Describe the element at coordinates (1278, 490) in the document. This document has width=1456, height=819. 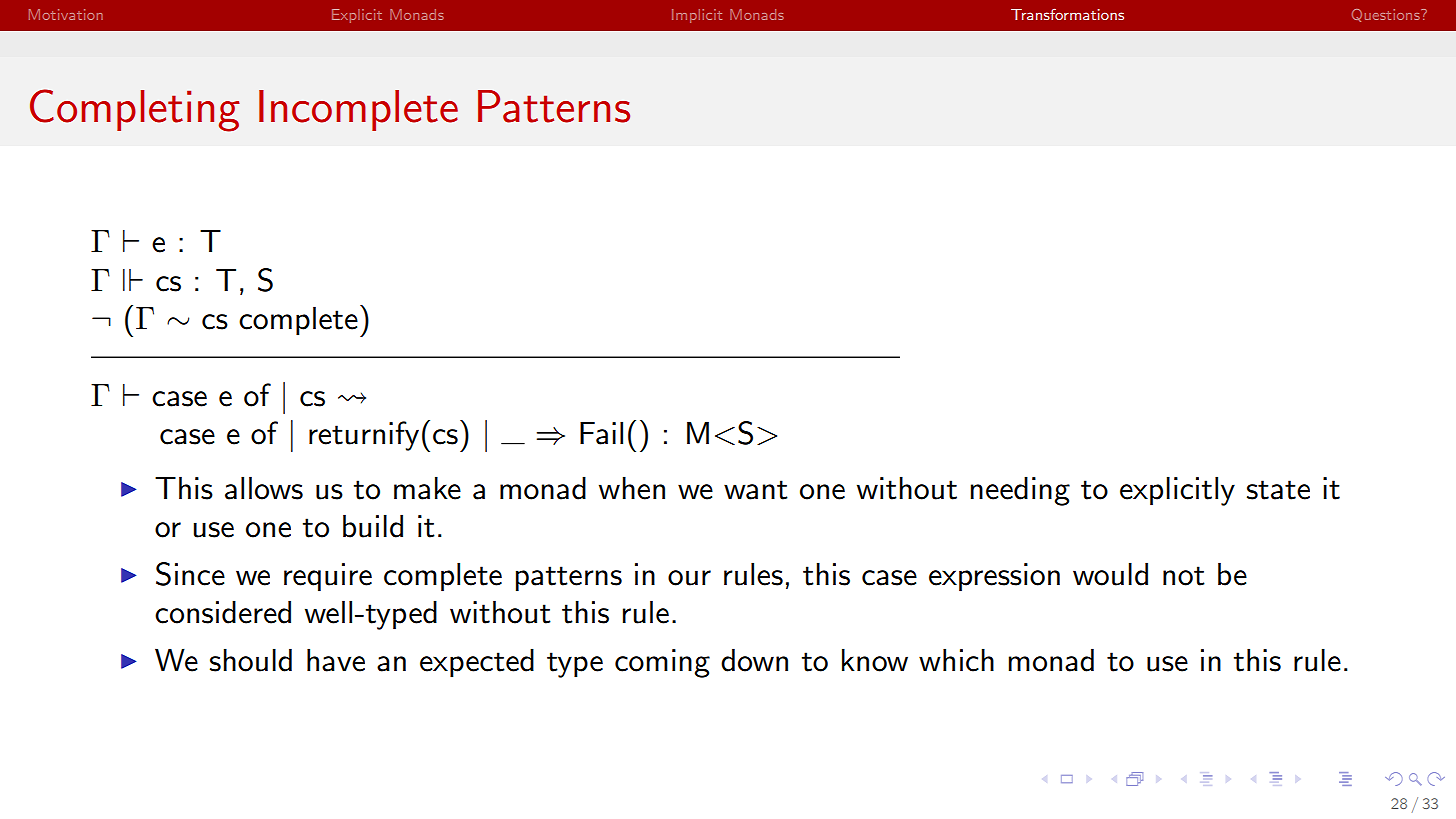
I see `state` at that location.
